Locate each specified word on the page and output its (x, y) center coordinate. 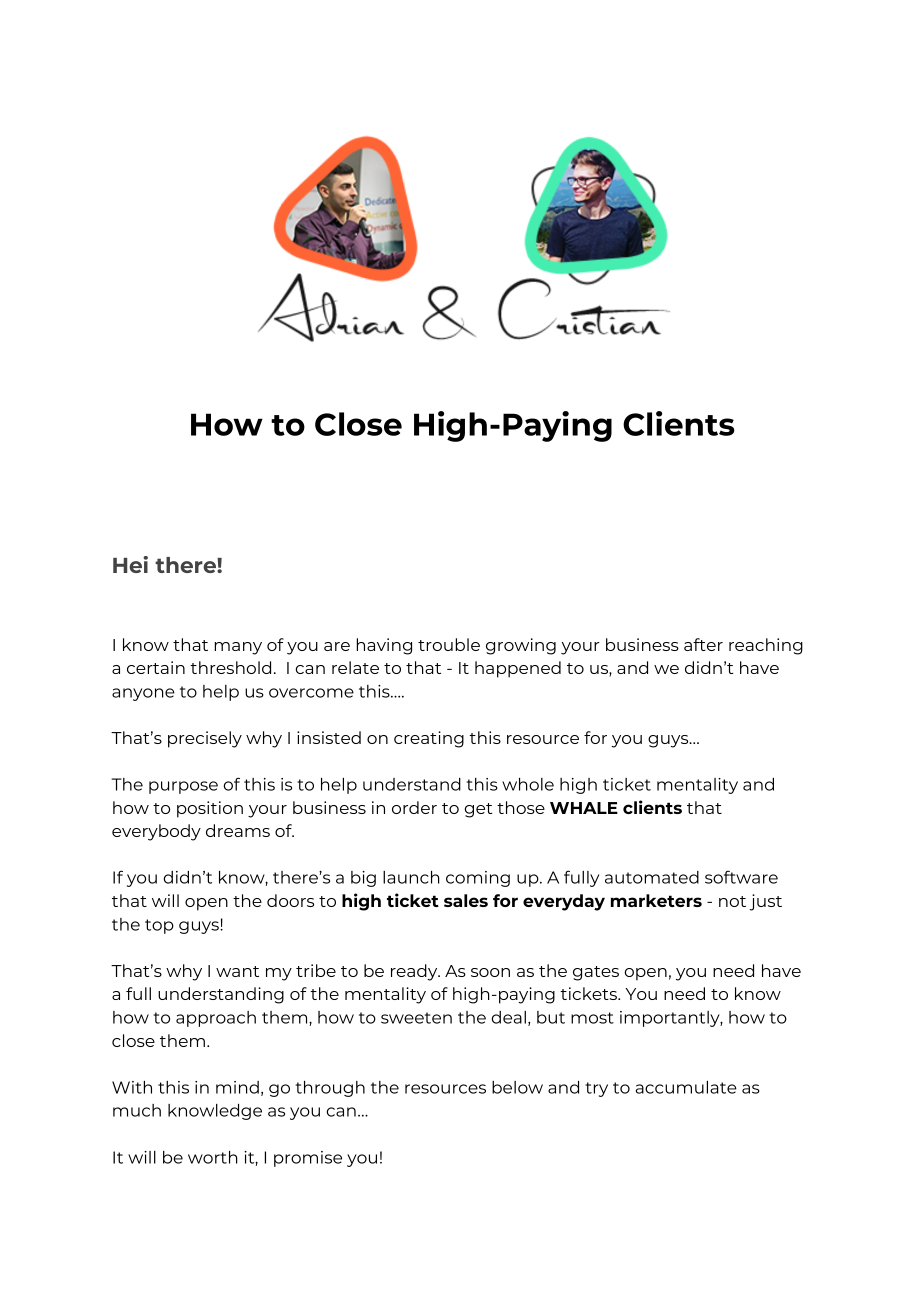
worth (213, 1157)
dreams (238, 830)
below (517, 1087)
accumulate (686, 1087)
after (703, 644)
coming (478, 879)
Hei (130, 564)
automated (652, 877)
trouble (449, 644)
